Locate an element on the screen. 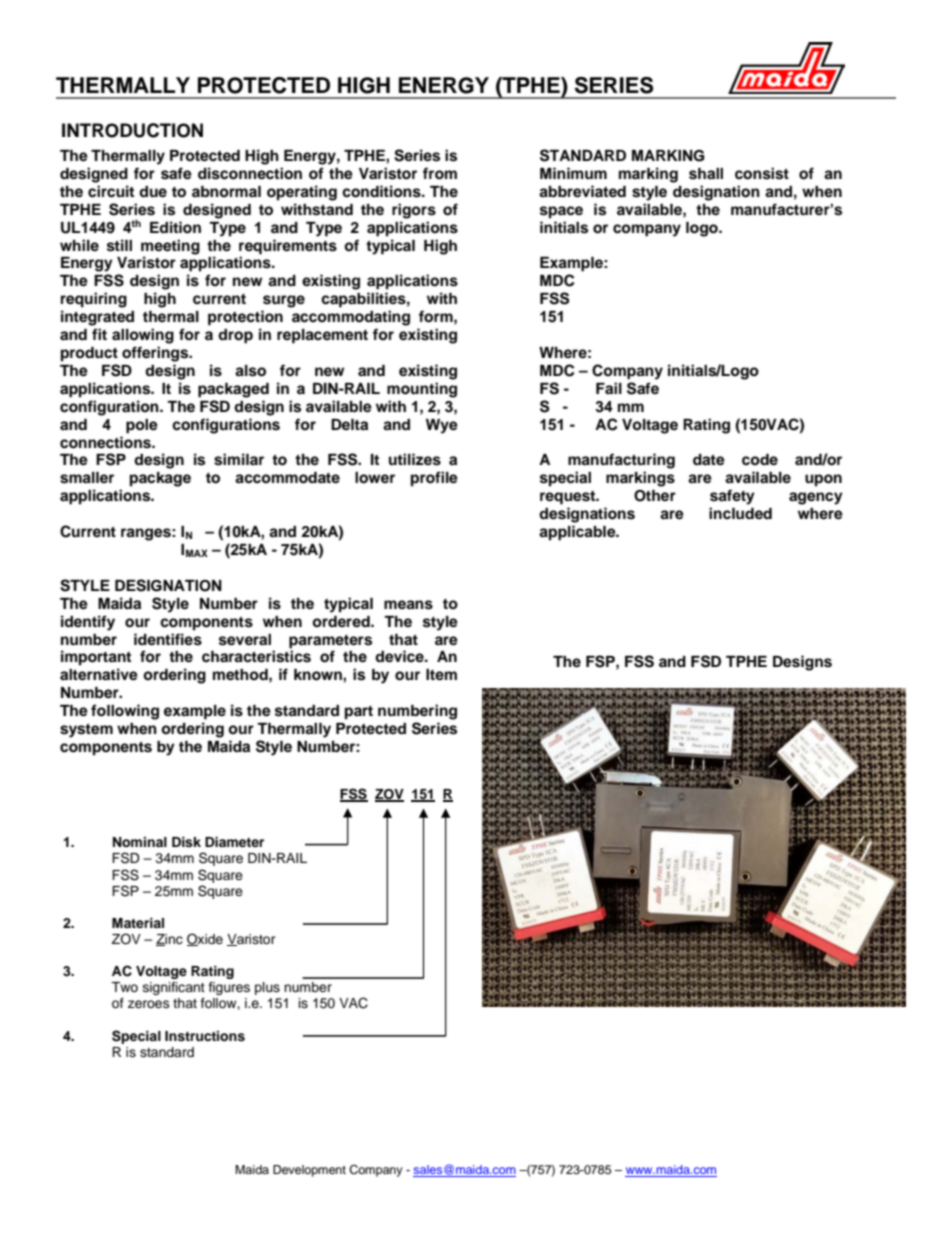  Item is located at coordinates (441, 674).
